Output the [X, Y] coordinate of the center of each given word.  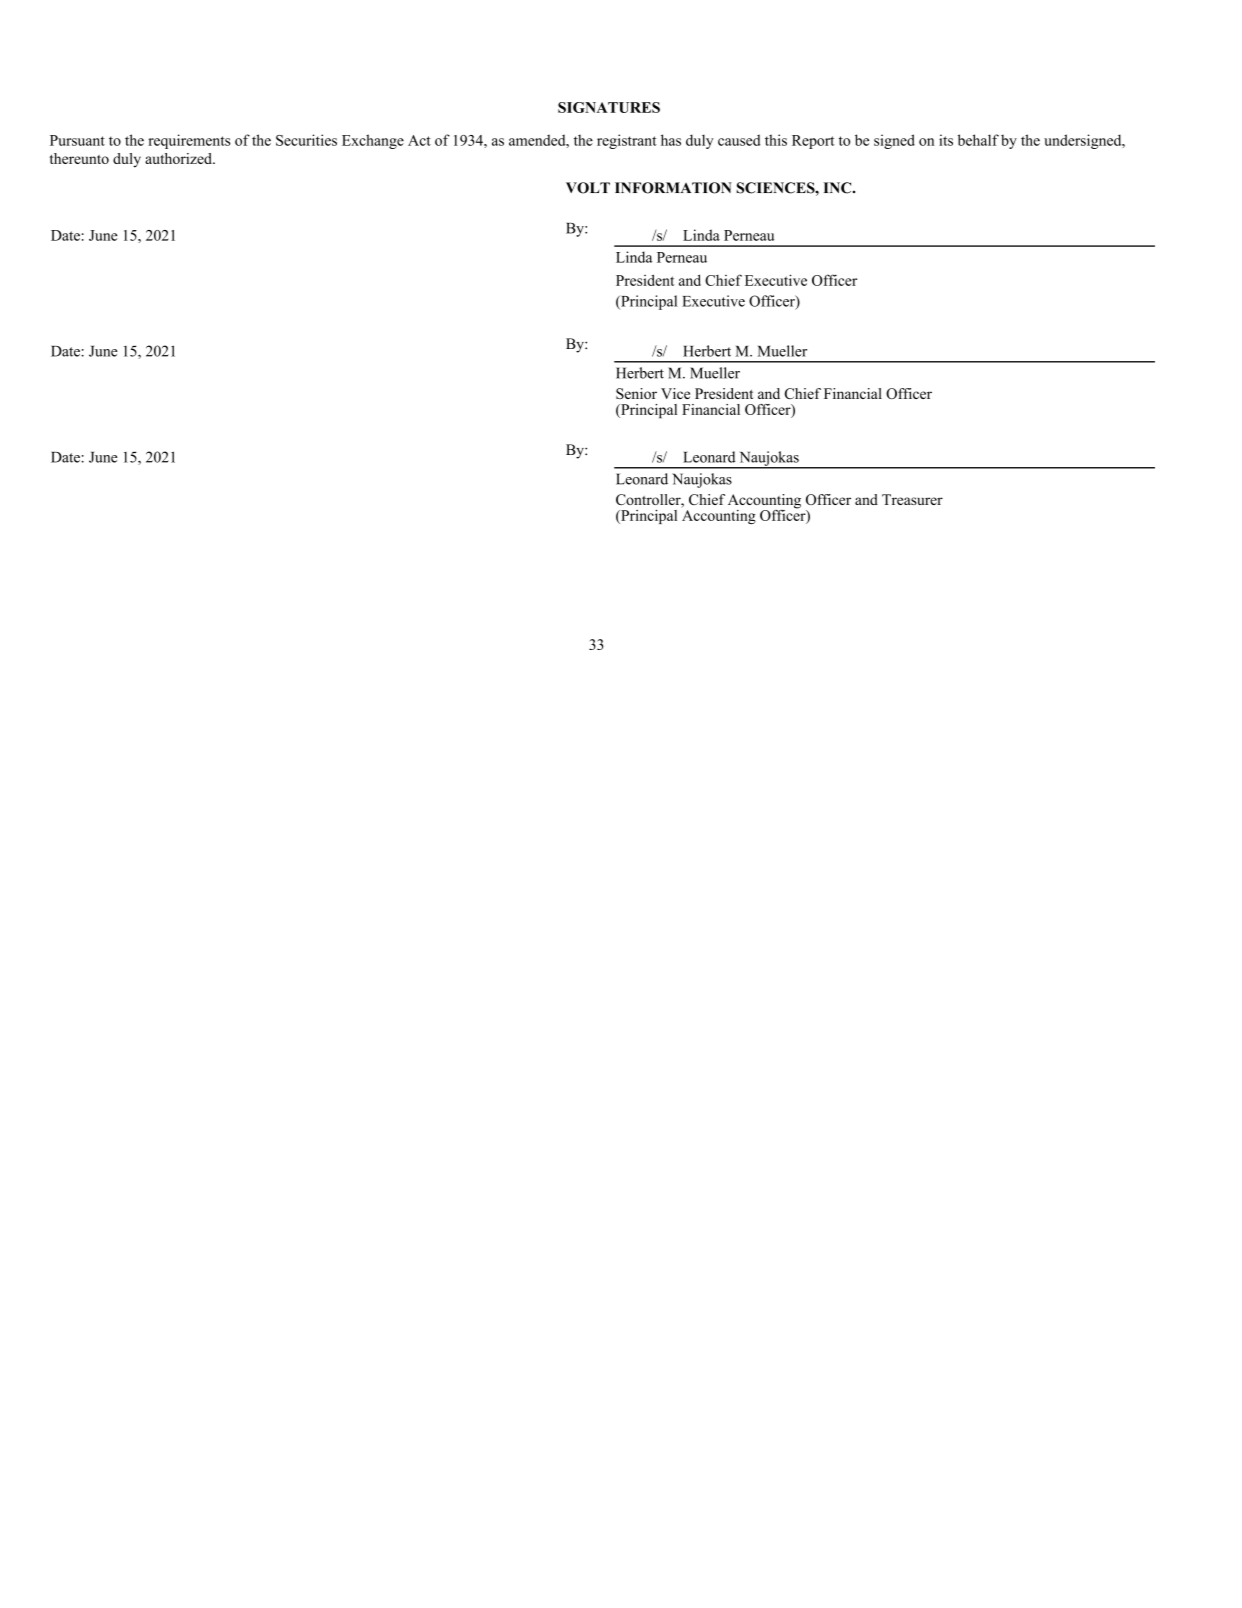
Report [813, 142]
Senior [636, 393]
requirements [189, 141]
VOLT [588, 188]
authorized [179, 158]
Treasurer [912, 499]
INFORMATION [673, 188]
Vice [675, 393]
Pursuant [77, 140]
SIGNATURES [609, 107]
